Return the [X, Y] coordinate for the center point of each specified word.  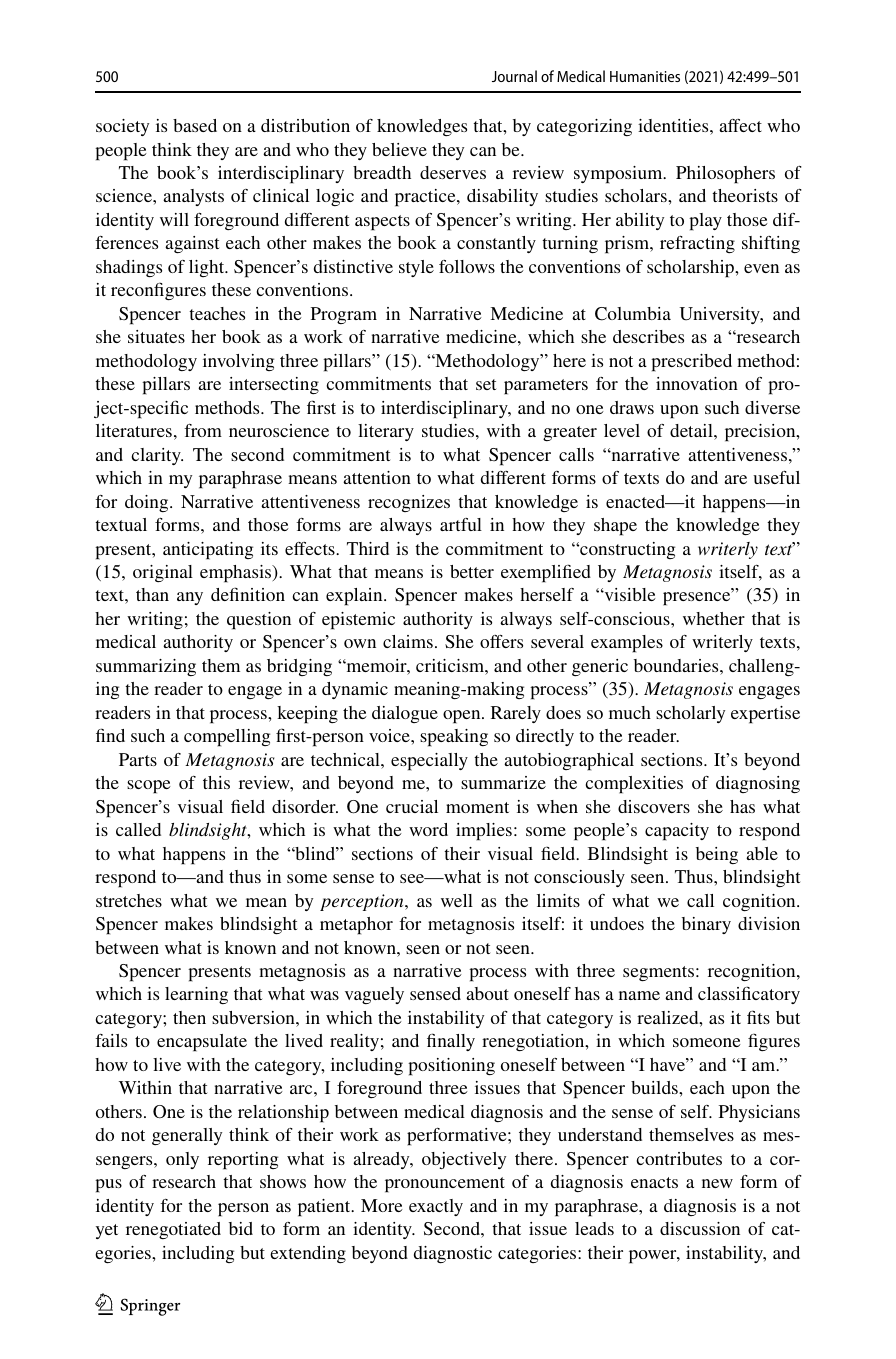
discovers [654, 806]
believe [399, 149]
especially [429, 762]
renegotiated [173, 1230]
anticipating [208, 551]
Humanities [645, 76]
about [487, 993]
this [216, 782]
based [195, 125]
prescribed [691, 363]
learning [196, 995]
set [486, 384]
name [639, 995]
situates [156, 336]
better [472, 571]
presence [698, 598]
